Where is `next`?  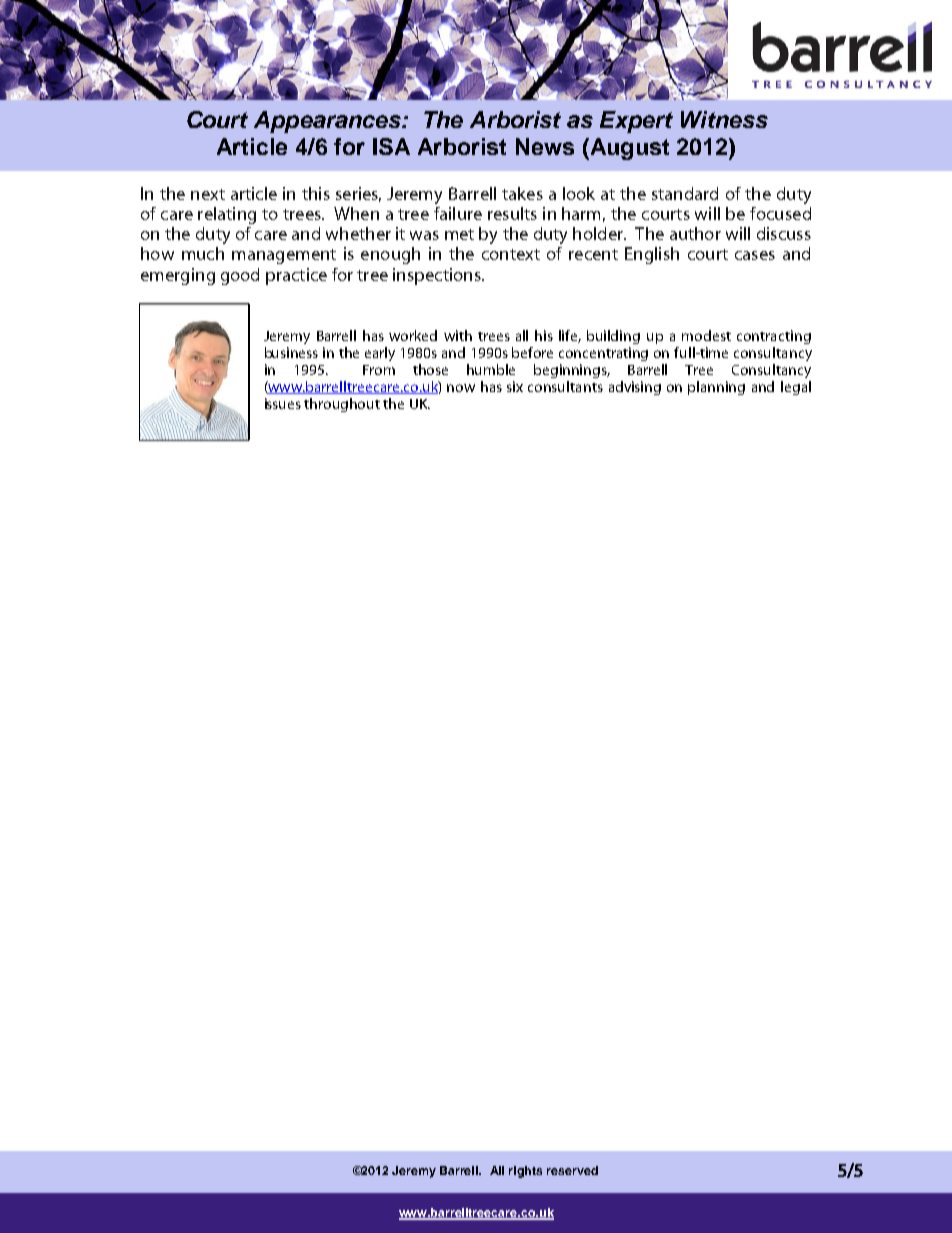 next is located at coordinates (208, 194).
